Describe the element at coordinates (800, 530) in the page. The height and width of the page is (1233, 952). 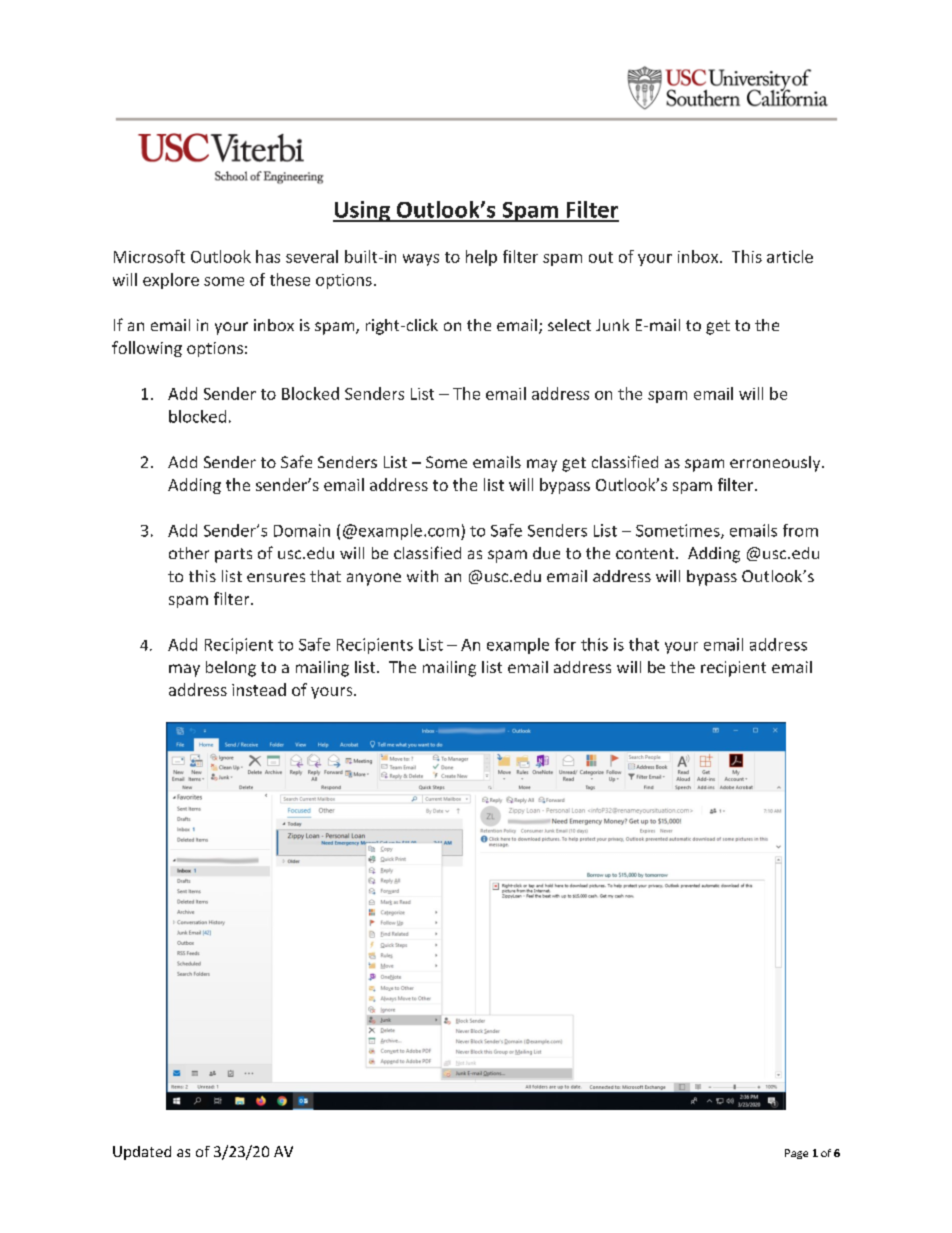
I see `from` at that location.
